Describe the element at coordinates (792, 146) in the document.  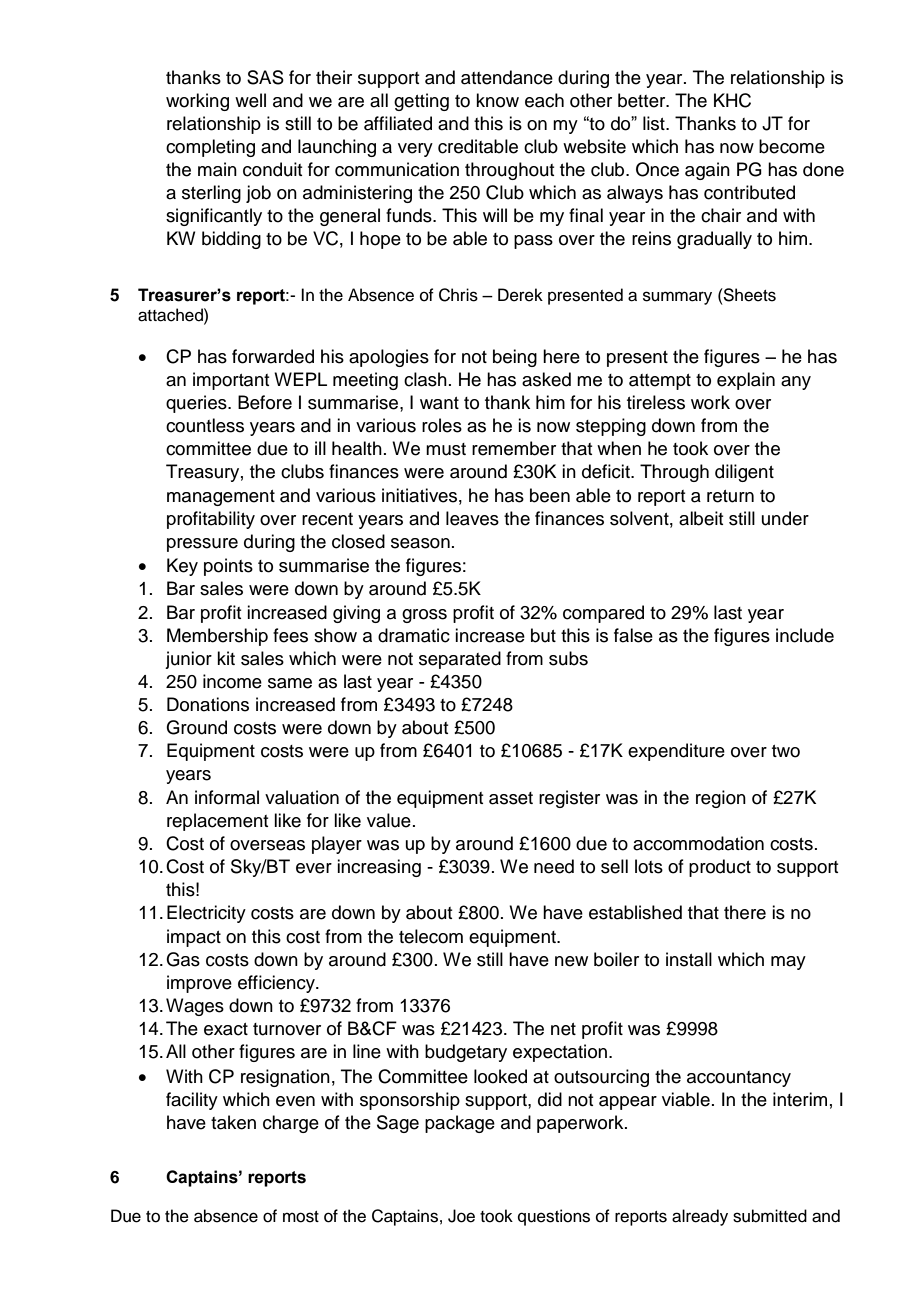
I see `become` at that location.
